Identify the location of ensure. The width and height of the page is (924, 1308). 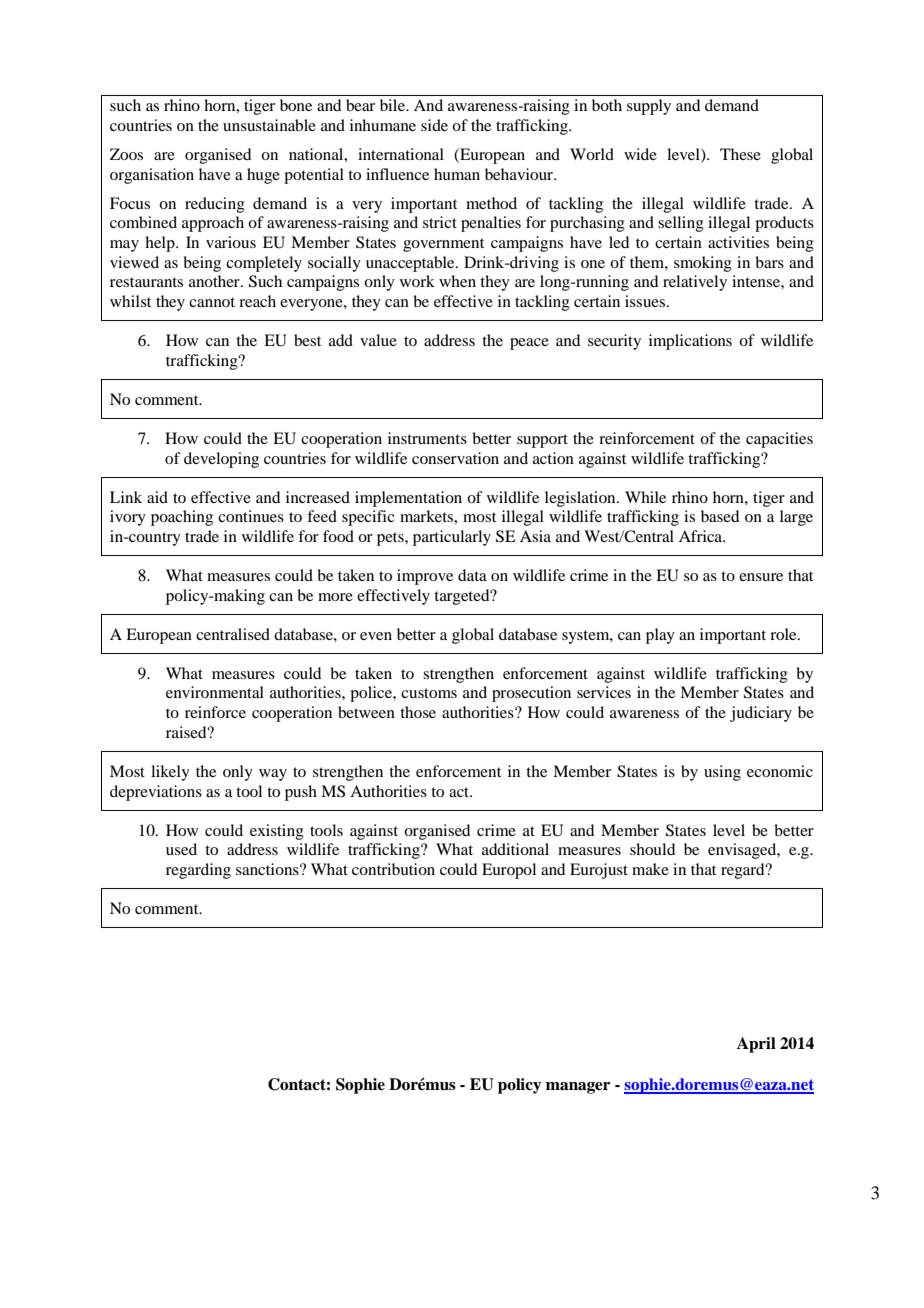
(761, 577).
